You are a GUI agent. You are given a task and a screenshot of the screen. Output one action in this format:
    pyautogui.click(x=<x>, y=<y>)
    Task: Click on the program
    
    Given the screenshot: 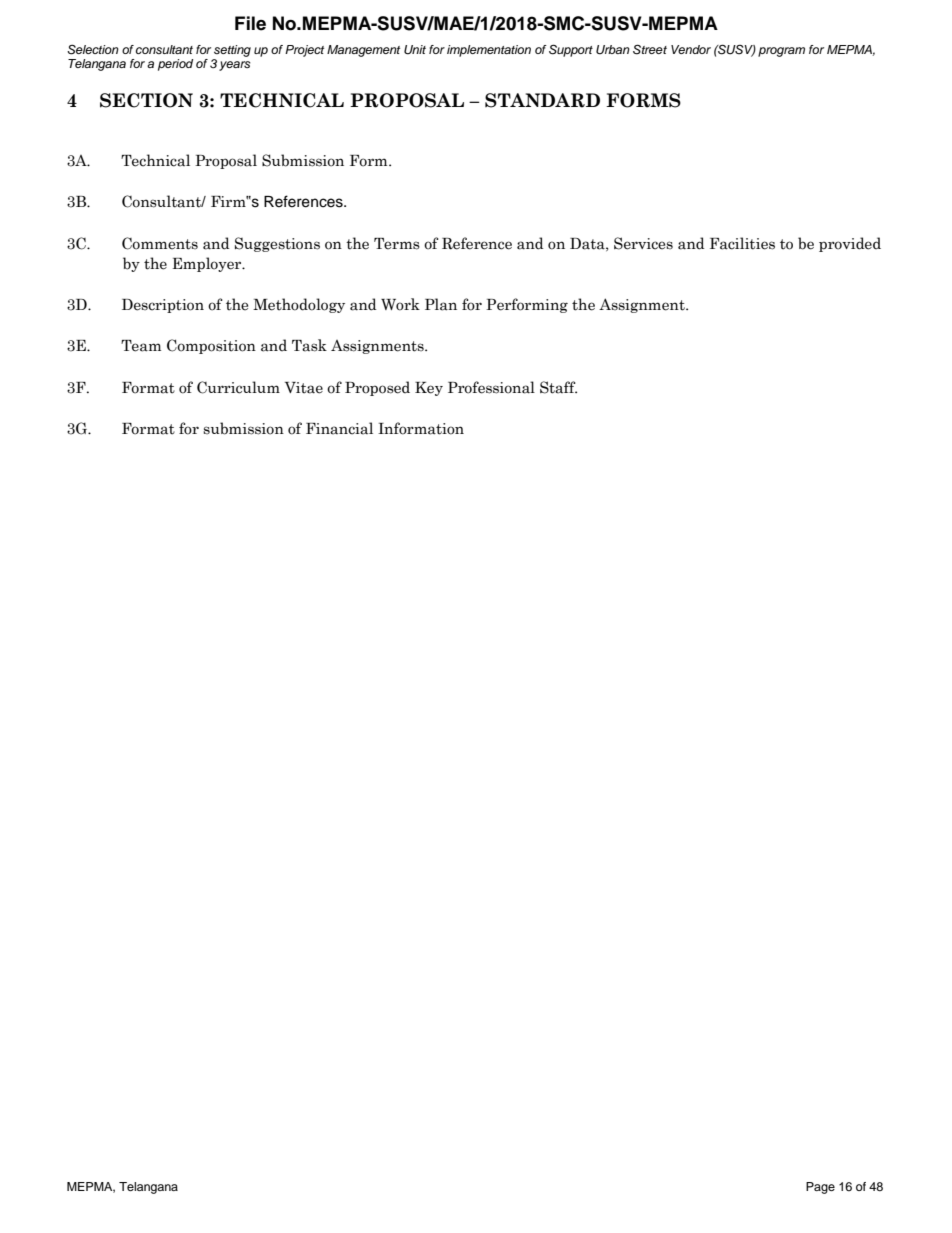 What is the action you would take?
    pyautogui.click(x=781, y=52)
